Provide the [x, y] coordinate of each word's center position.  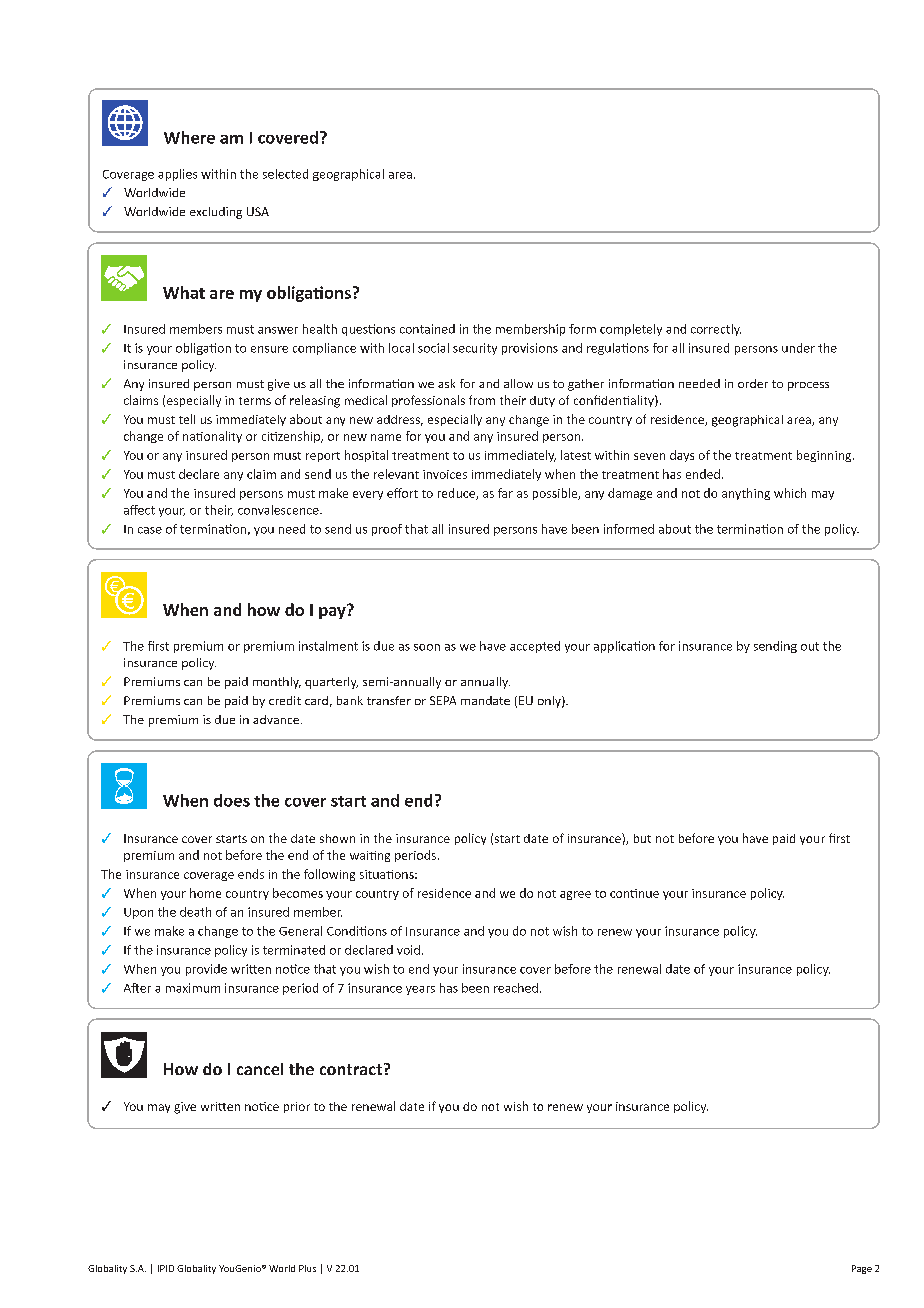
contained [427, 329]
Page [862, 1269]
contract [351, 1069]
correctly [716, 330]
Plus [307, 1268]
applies [177, 175]
